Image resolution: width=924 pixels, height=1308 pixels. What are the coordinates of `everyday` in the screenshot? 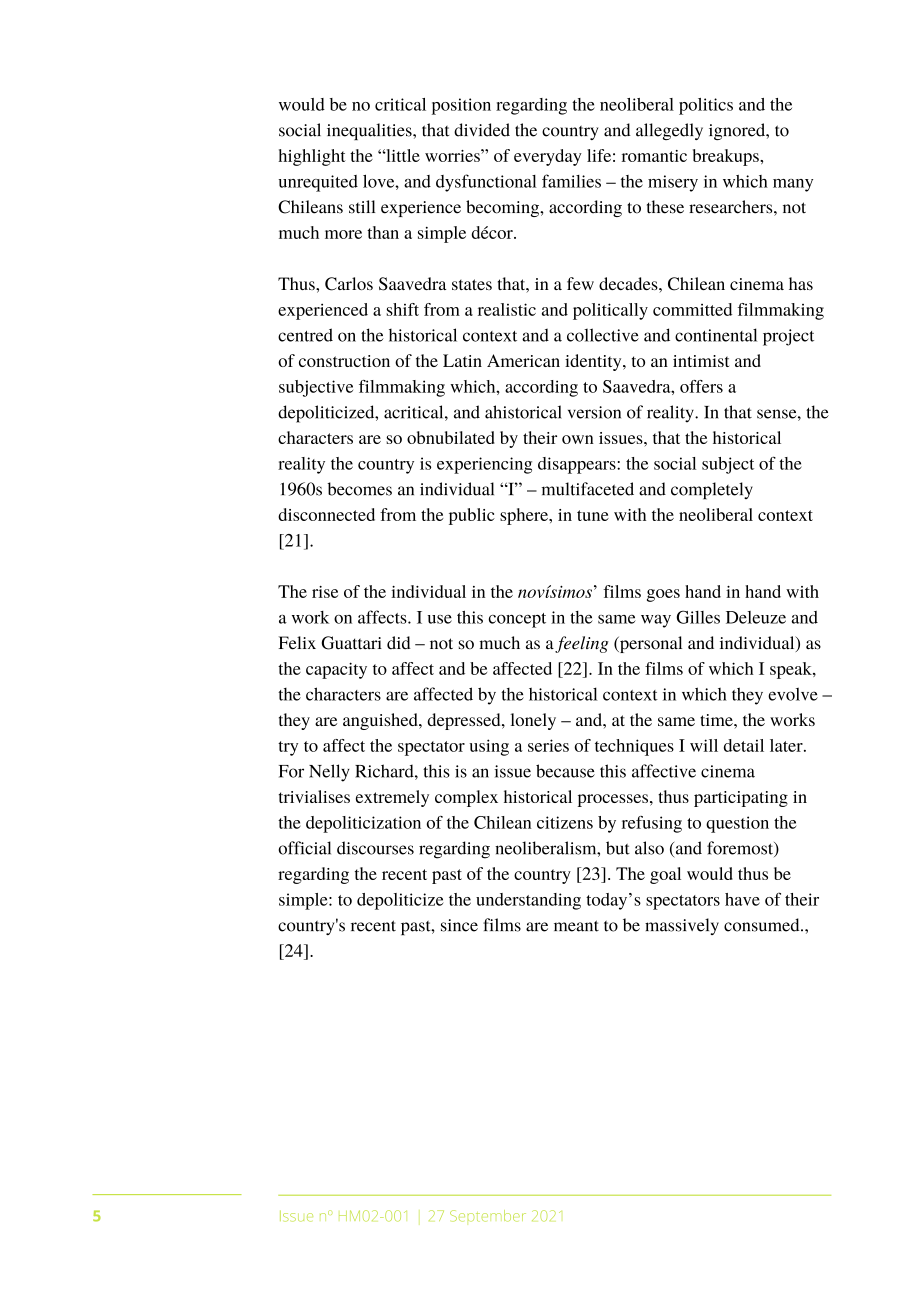 It's located at (548, 157).
